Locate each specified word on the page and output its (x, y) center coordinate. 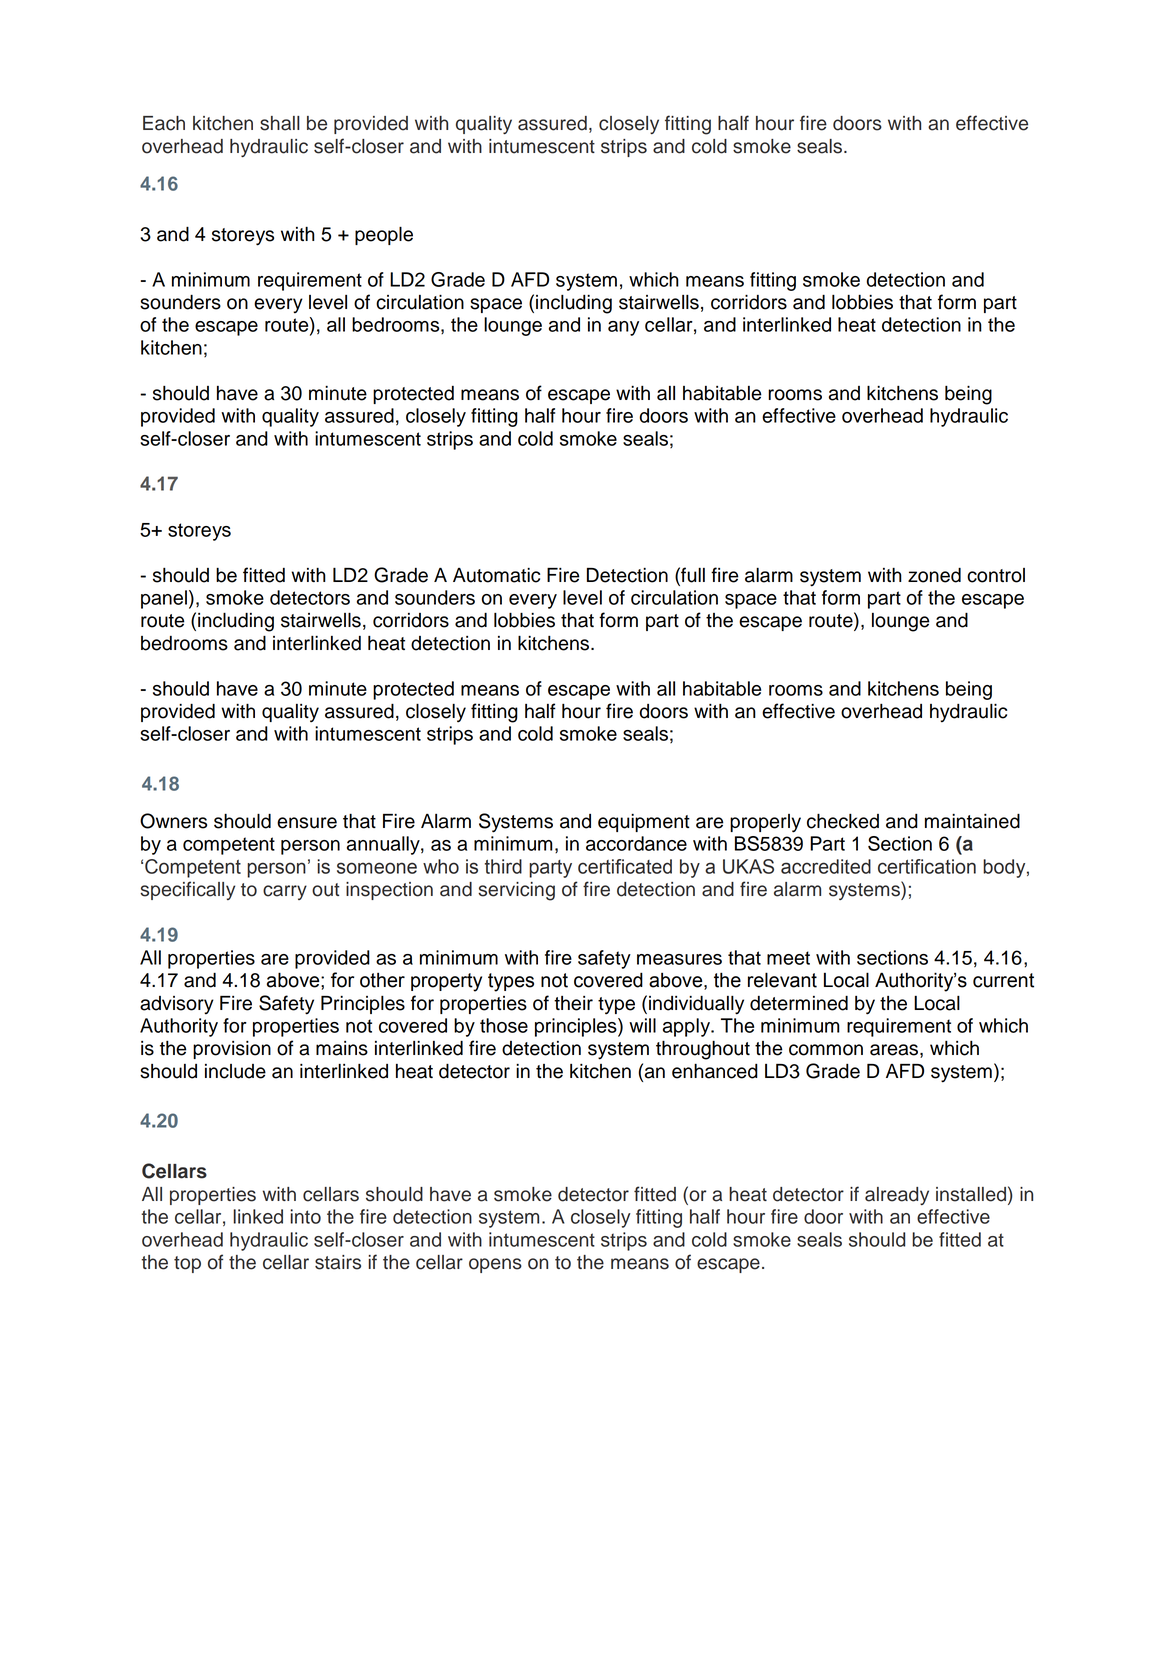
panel (164, 599)
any (623, 328)
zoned (934, 575)
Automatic (496, 575)
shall (280, 123)
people (384, 235)
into (305, 1216)
